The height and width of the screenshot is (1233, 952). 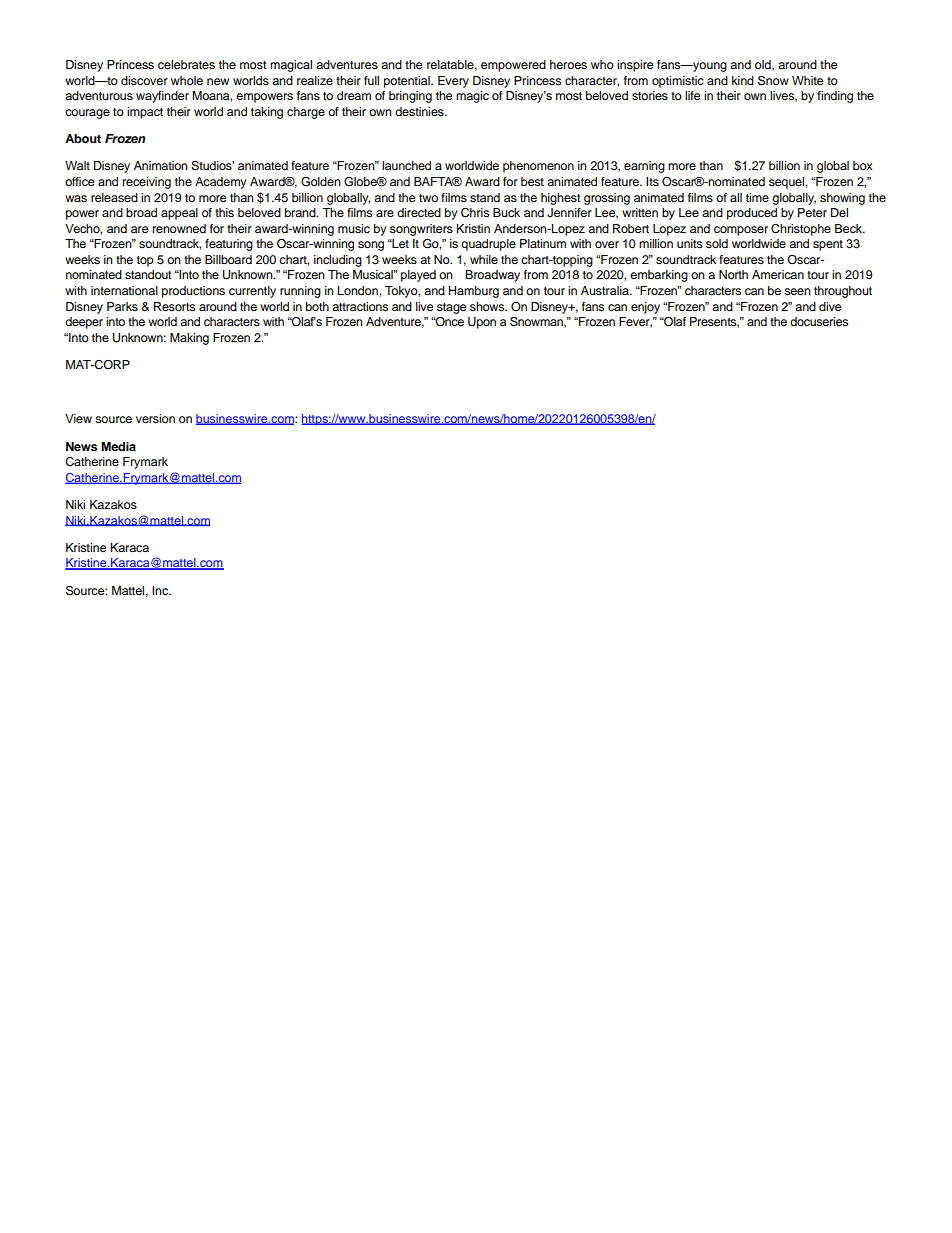 What do you see at coordinates (118, 446) in the screenshot?
I see `Media` at bounding box center [118, 446].
